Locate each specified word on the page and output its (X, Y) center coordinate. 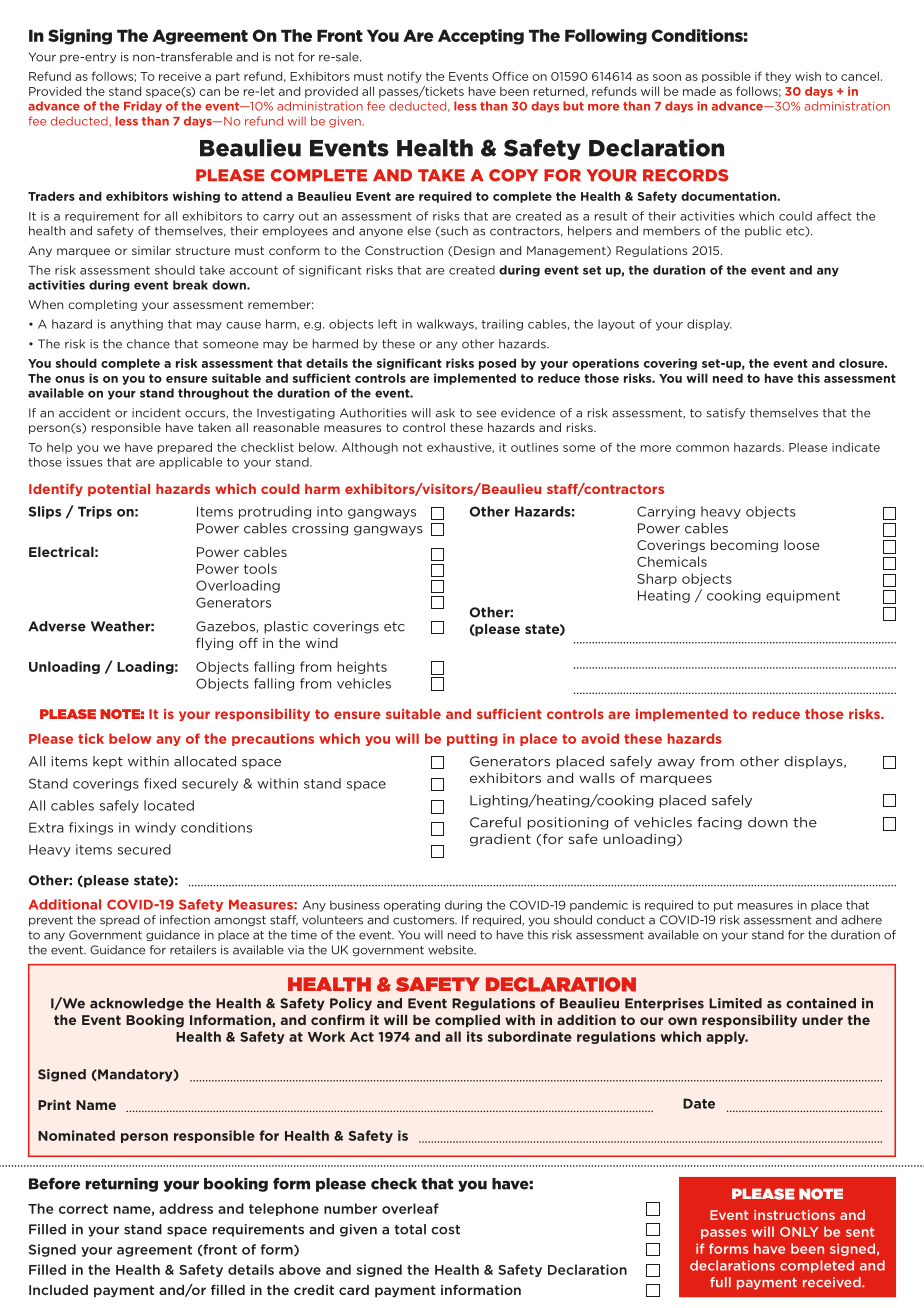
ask (445, 413)
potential (119, 490)
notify (405, 77)
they (778, 77)
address (186, 1208)
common (702, 448)
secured (144, 849)
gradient (500, 840)
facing (719, 823)
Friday (143, 107)
